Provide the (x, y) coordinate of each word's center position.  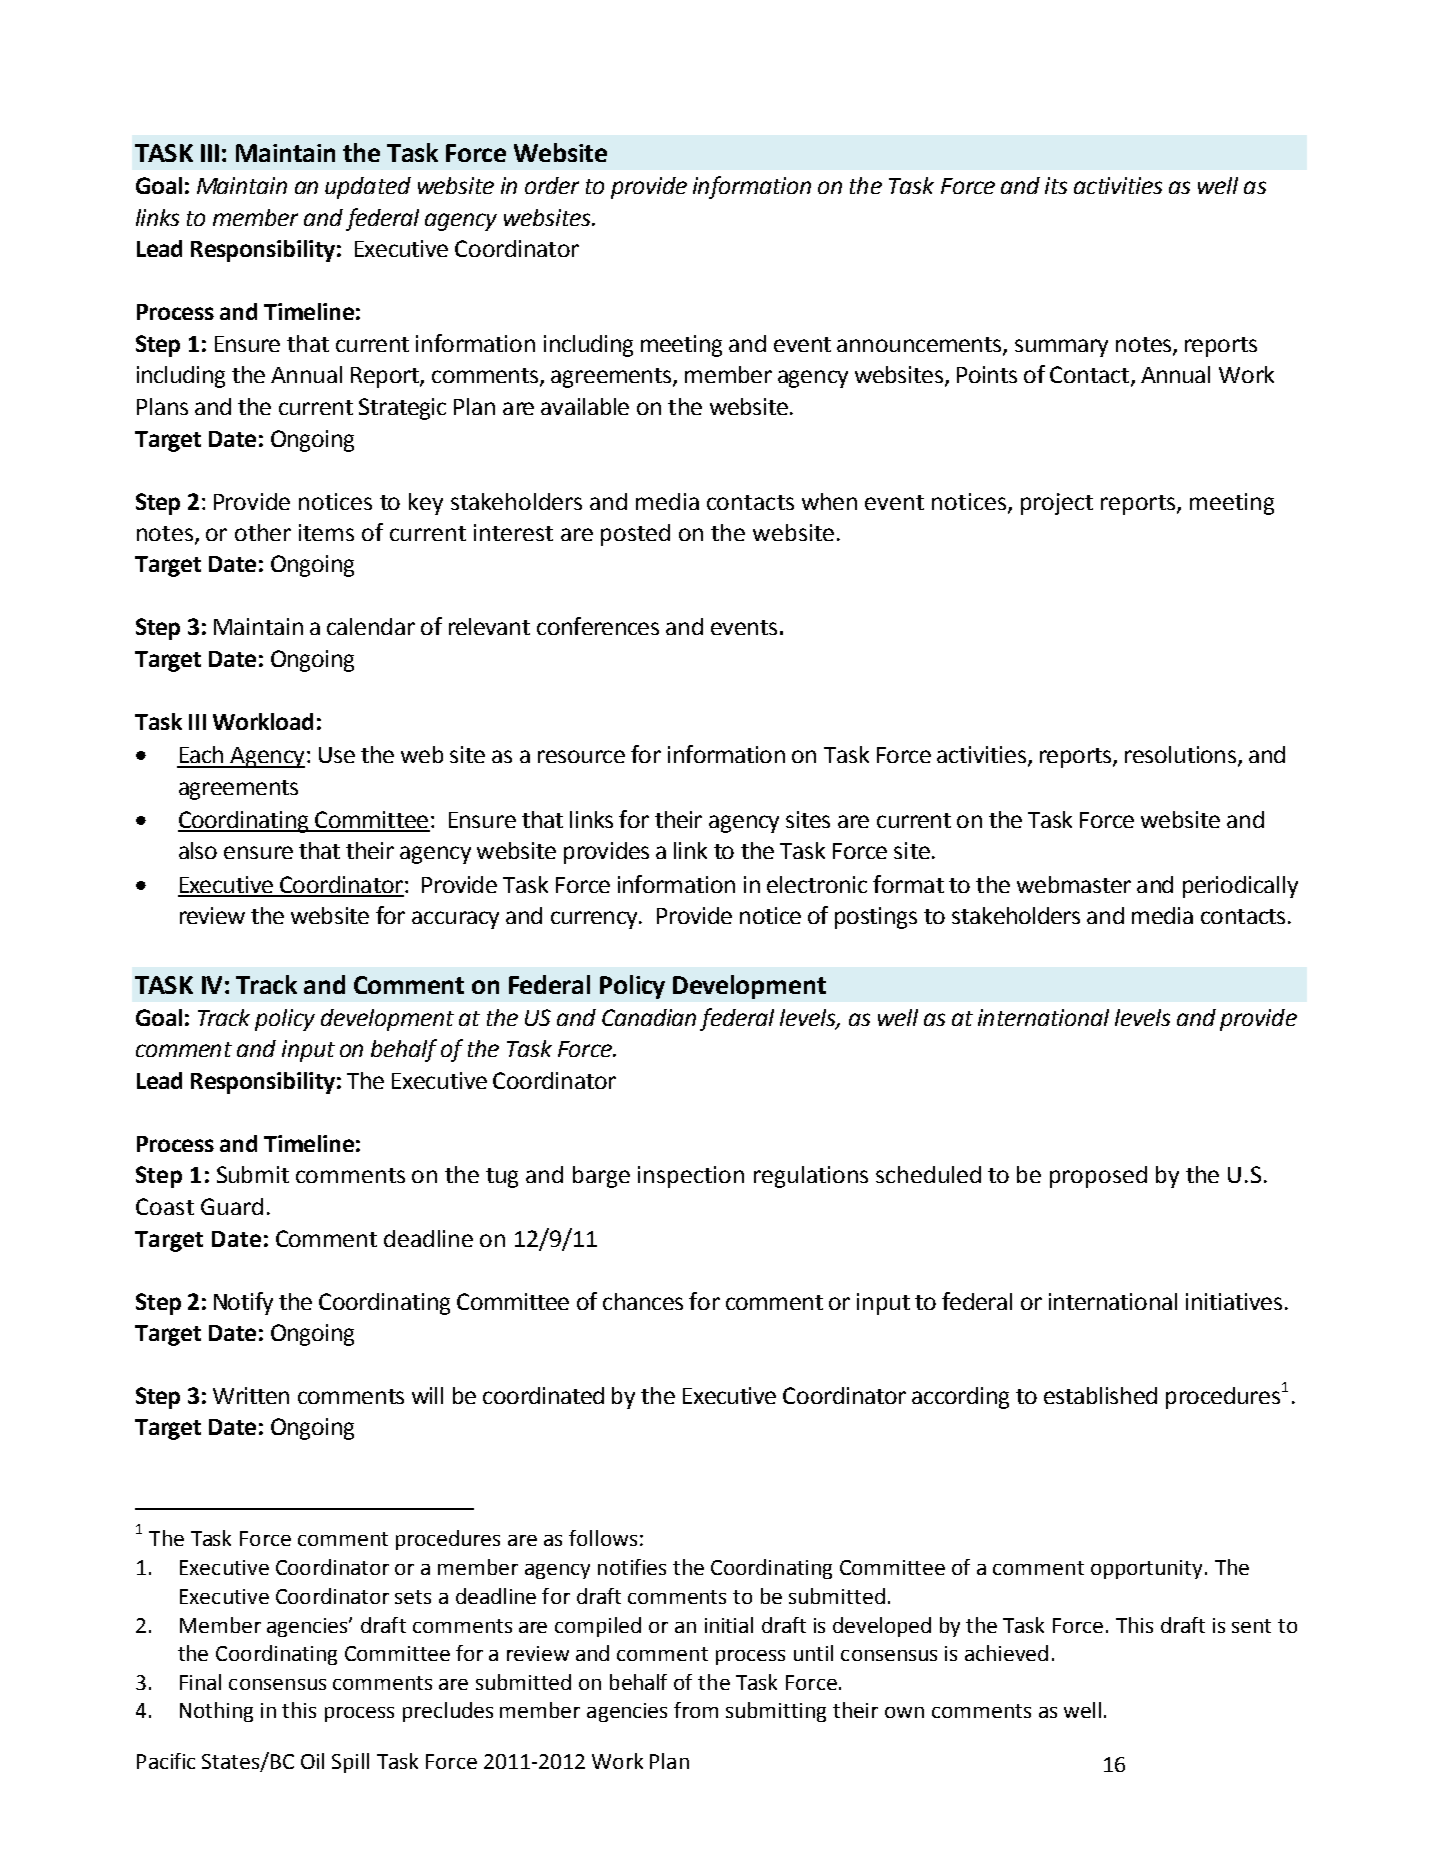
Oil (312, 1761)
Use (337, 755)
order (552, 185)
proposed (1098, 1177)
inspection (691, 1177)
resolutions (1182, 756)
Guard (232, 1206)
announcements (920, 346)
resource (581, 756)
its (1056, 185)
